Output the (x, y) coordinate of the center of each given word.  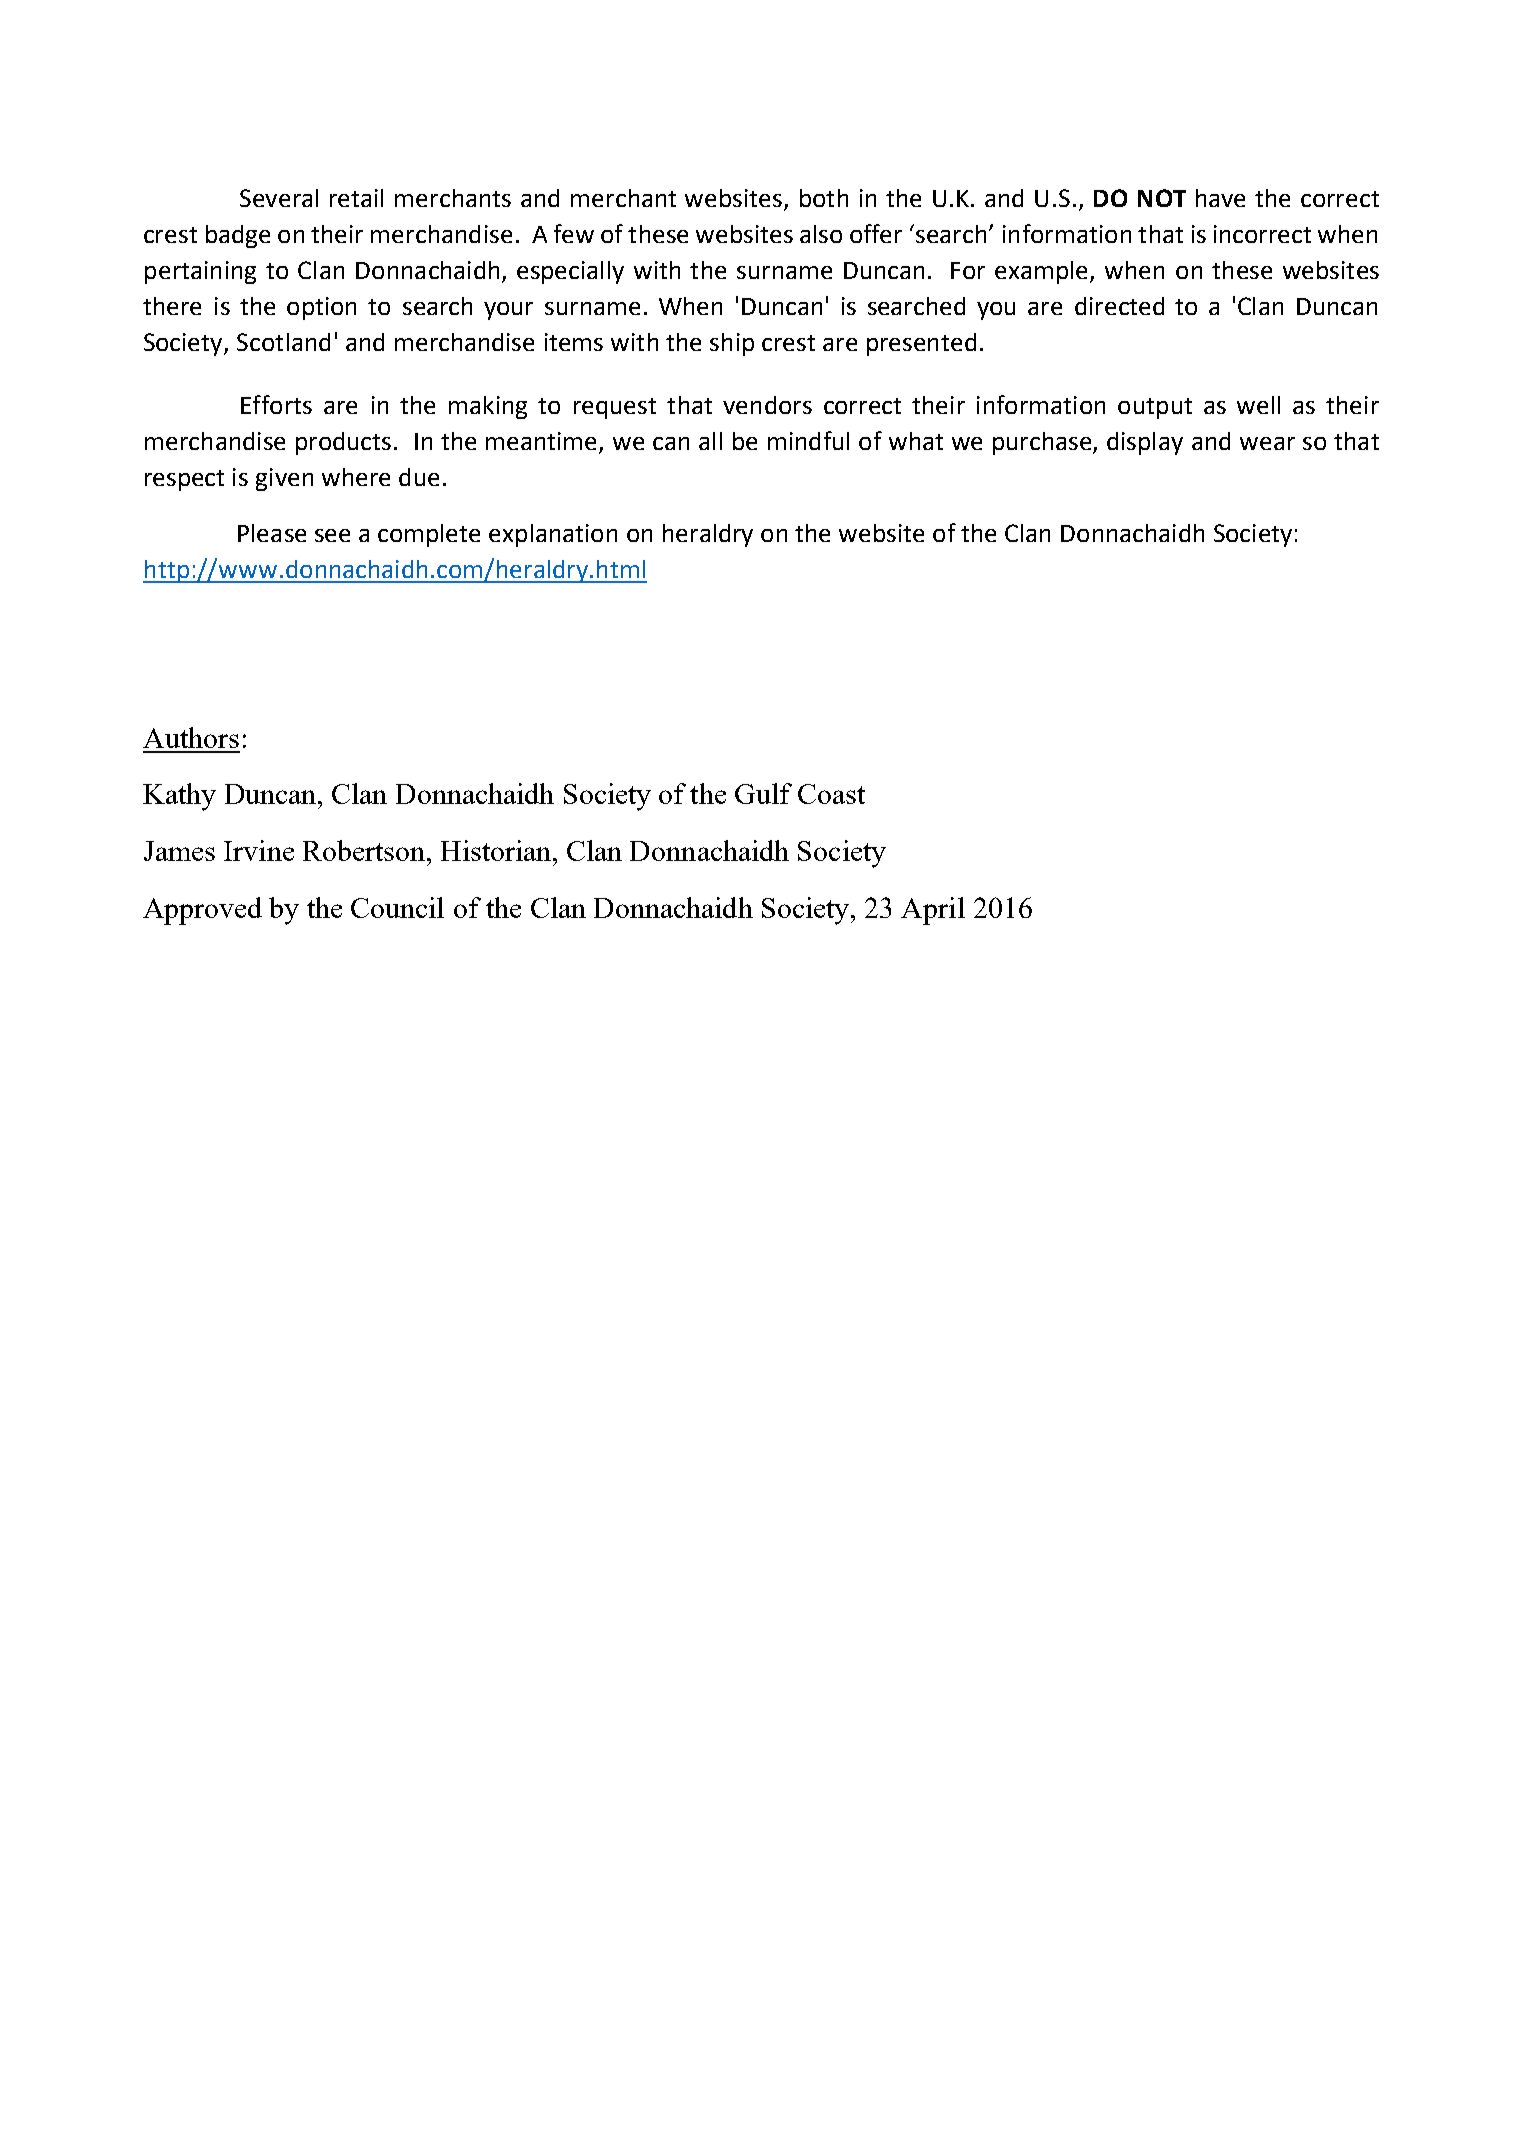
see (332, 535)
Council (397, 907)
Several (279, 198)
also (821, 234)
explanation (553, 535)
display (1145, 443)
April (933, 911)
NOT (1162, 198)
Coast (831, 794)
